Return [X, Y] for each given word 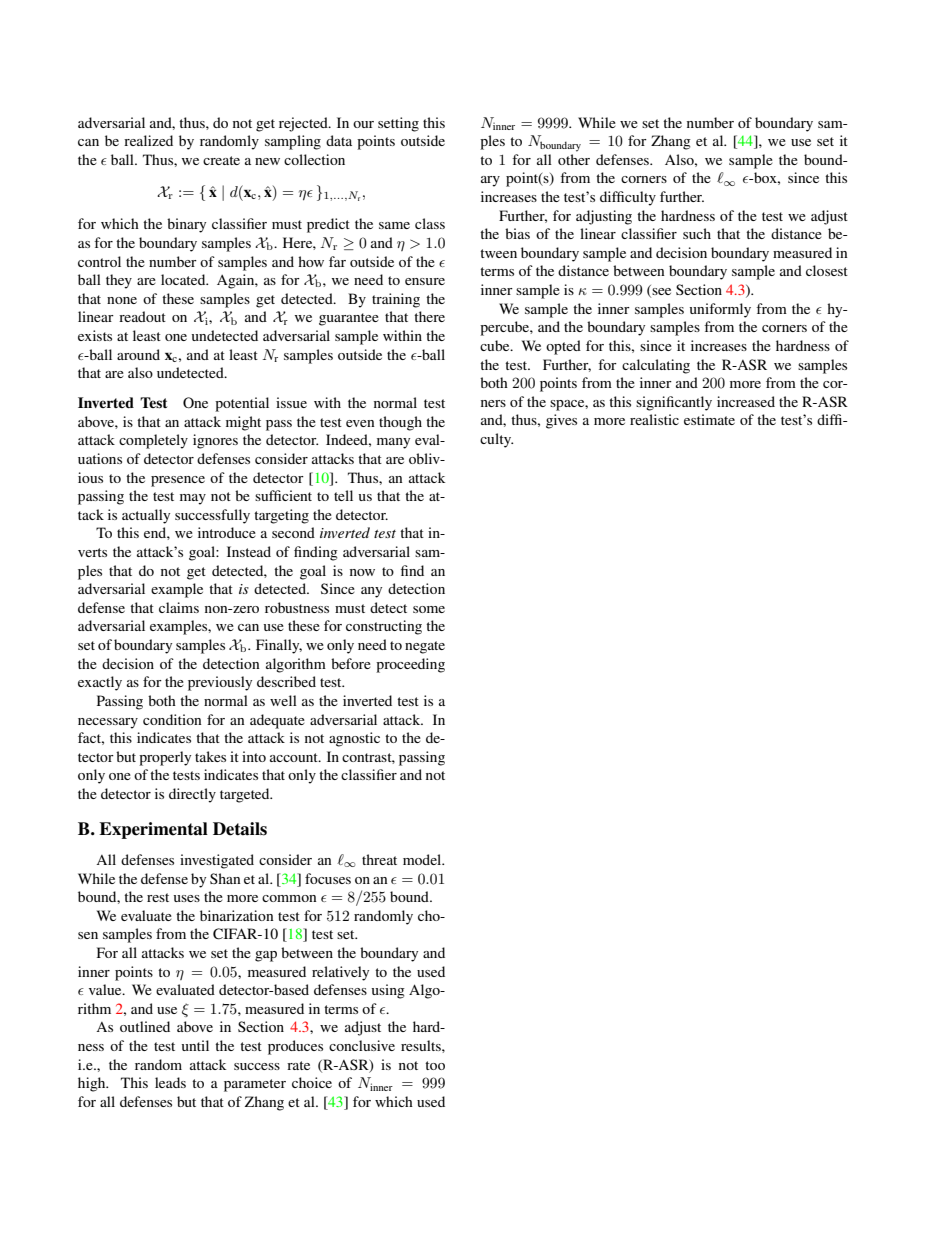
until [195, 1045]
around [138, 354]
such [697, 233]
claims [179, 607]
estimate [709, 419]
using [388, 991]
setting [398, 124]
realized [148, 140]
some [429, 609]
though [400, 423]
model [423, 859]
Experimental [153, 830]
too [435, 1065]
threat [379, 859]
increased [746, 401]
